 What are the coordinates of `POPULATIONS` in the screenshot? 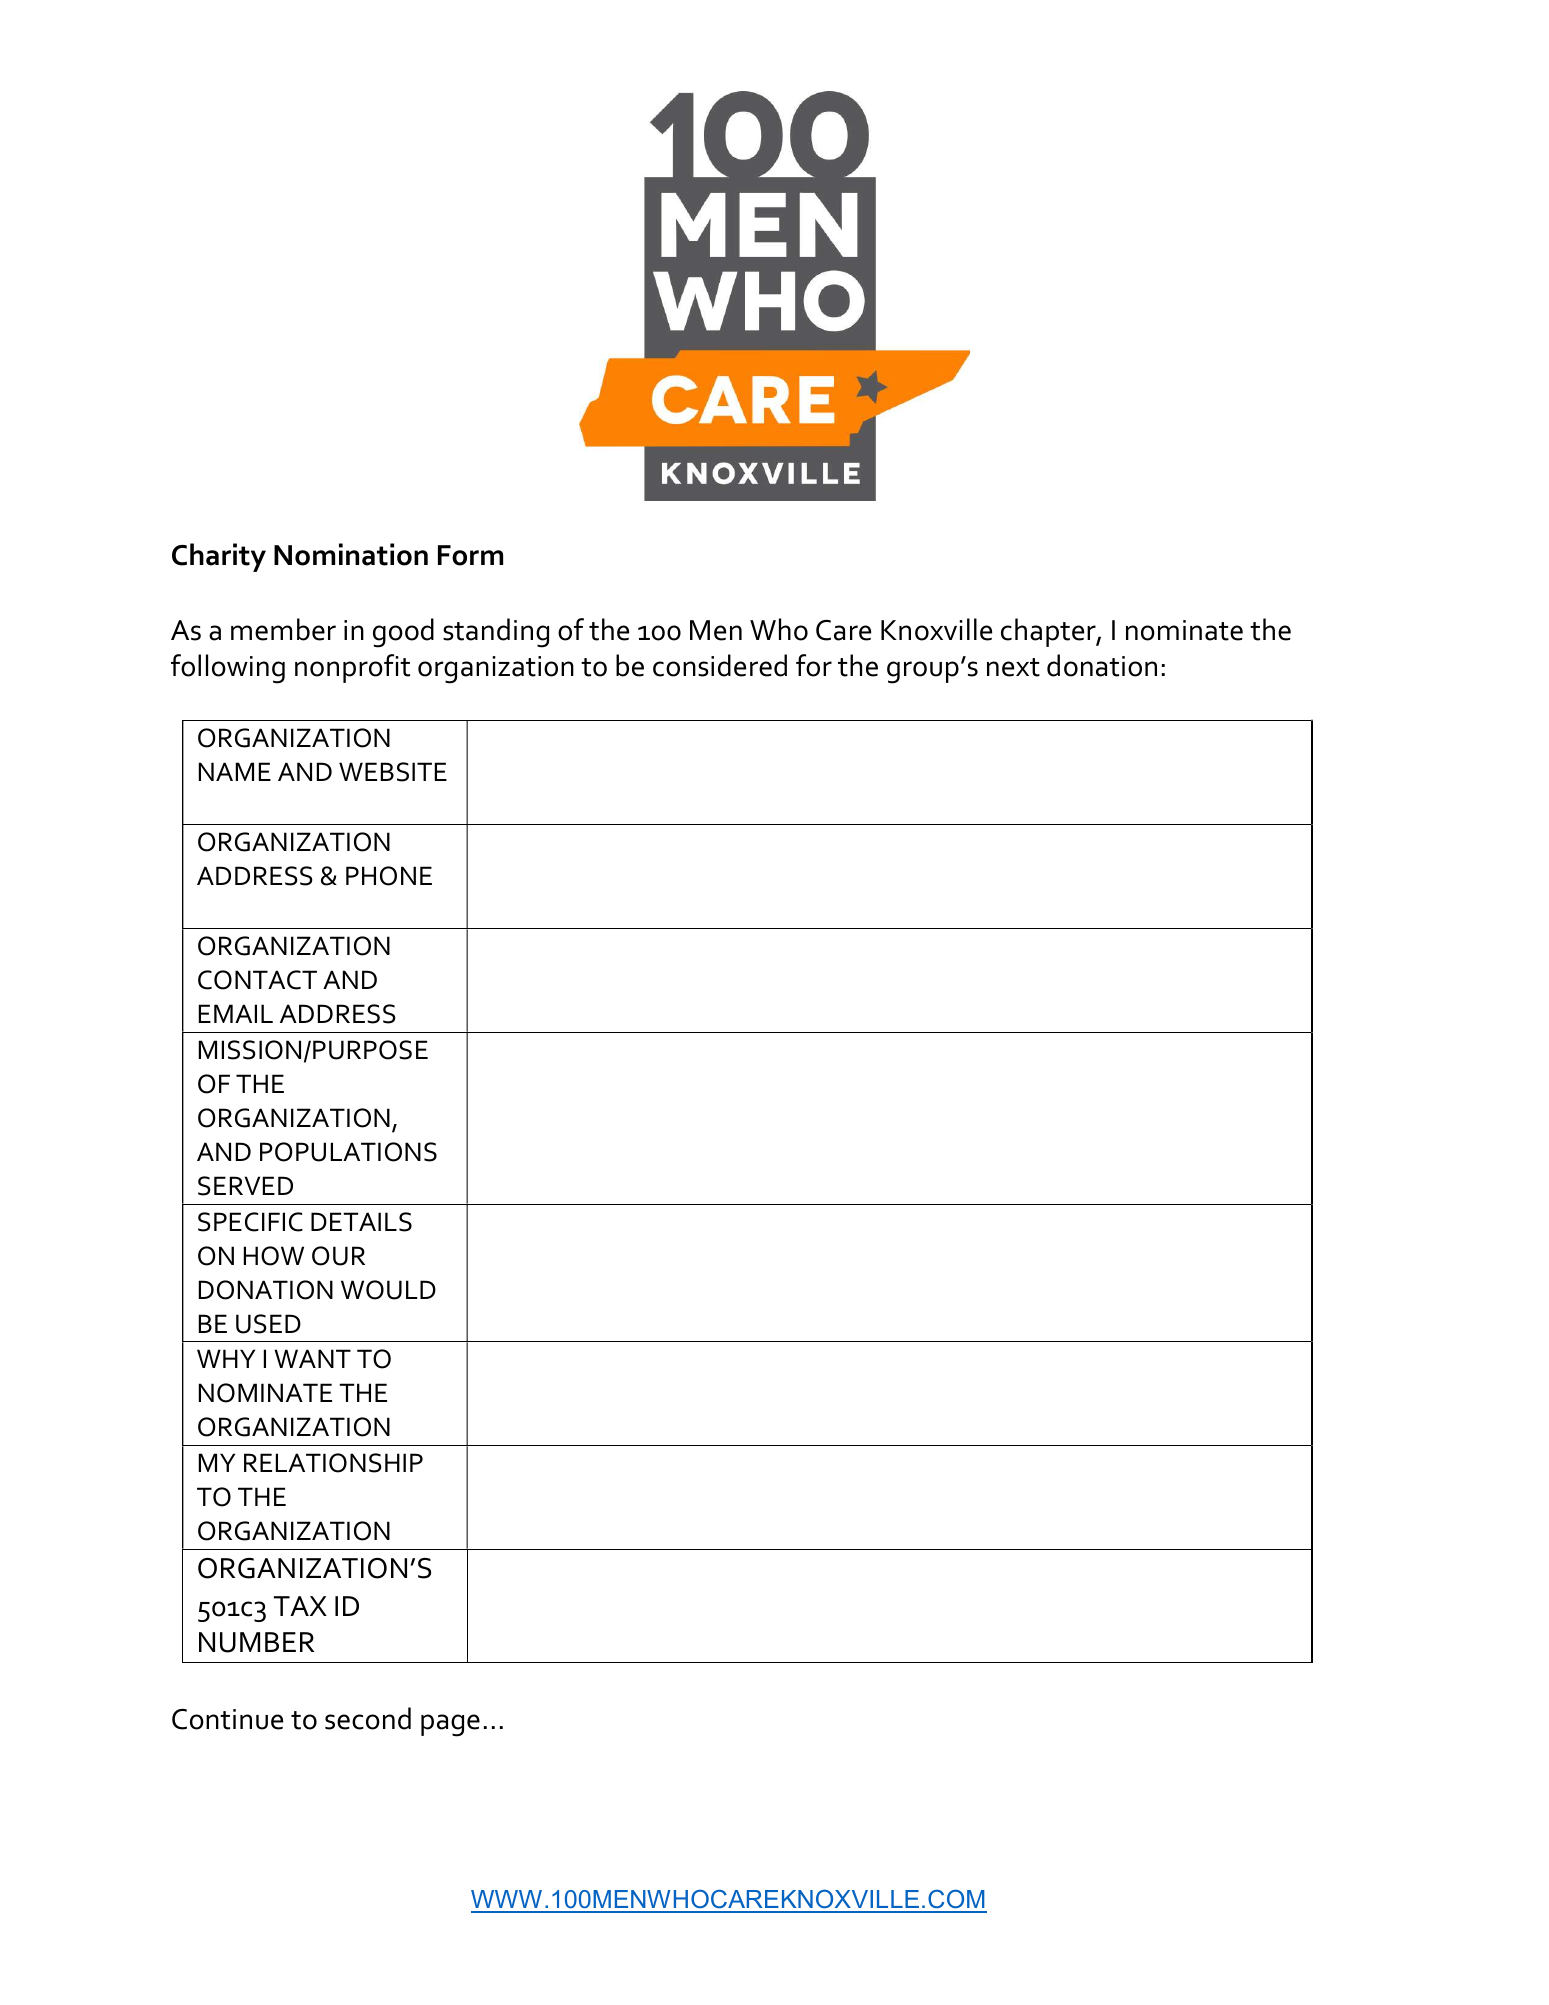 It's located at (348, 1152).
